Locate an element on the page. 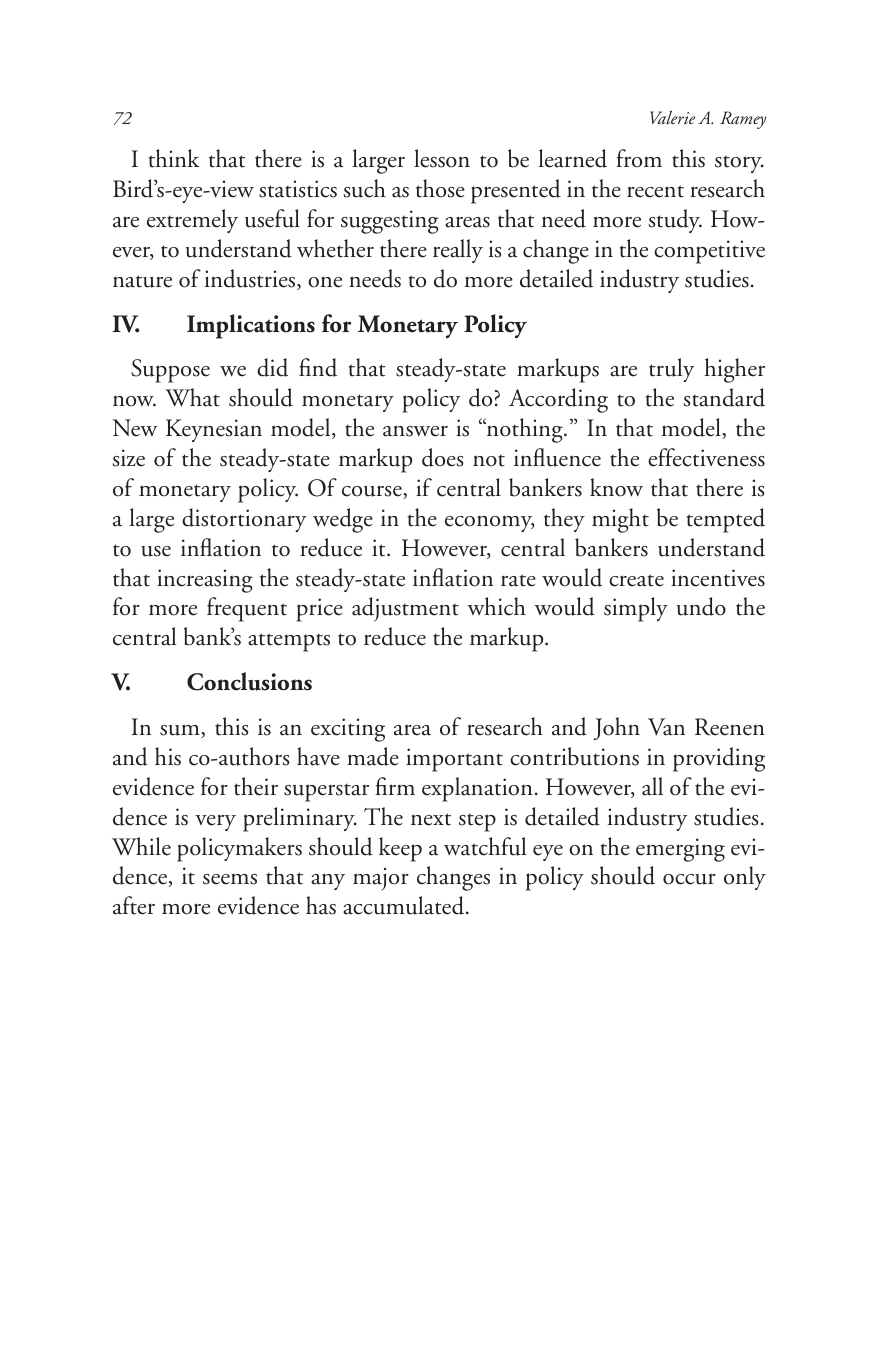  might is located at coordinates (620, 520).
